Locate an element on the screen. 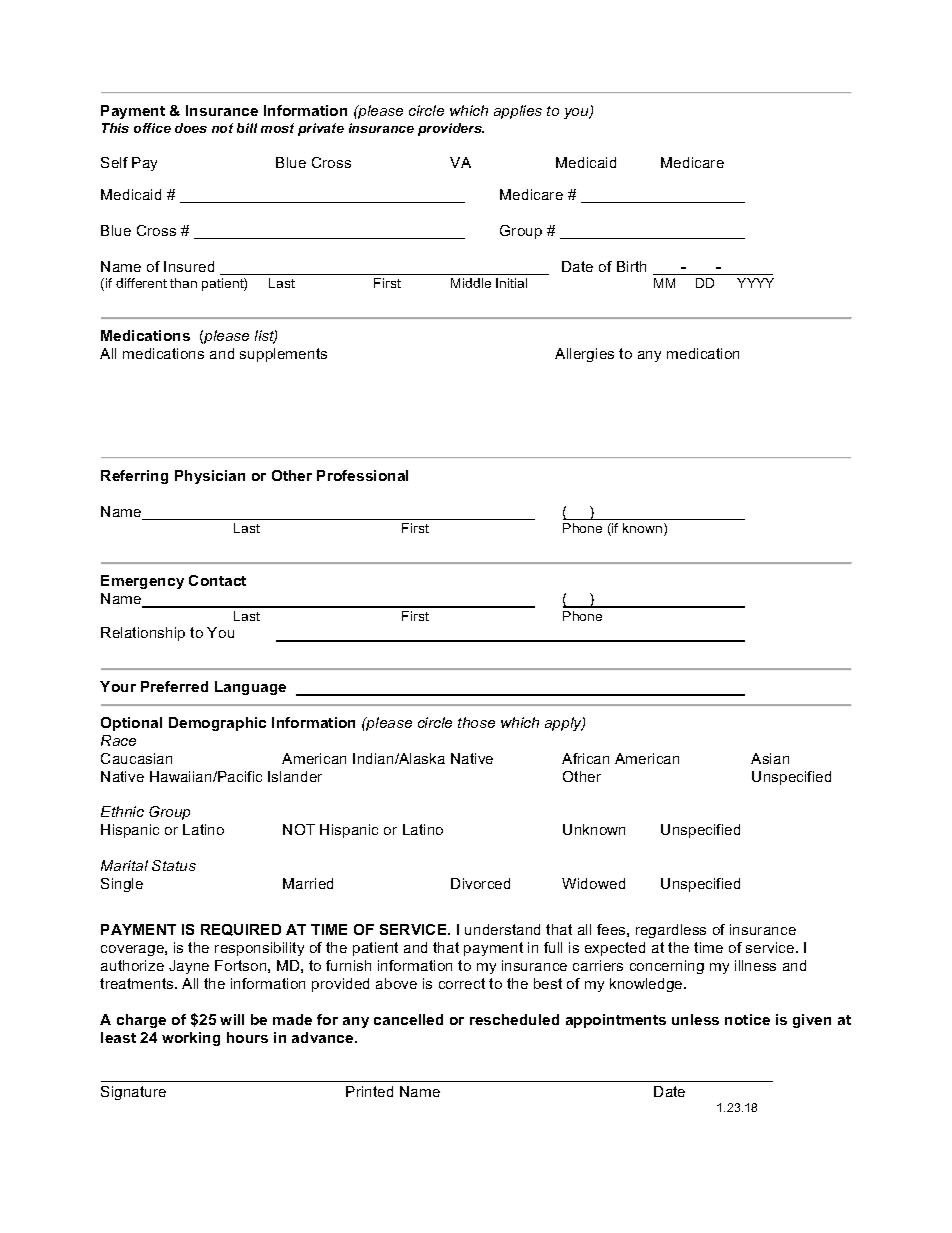 This screenshot has height=1233, width=952. Contact is located at coordinates (217, 580).
